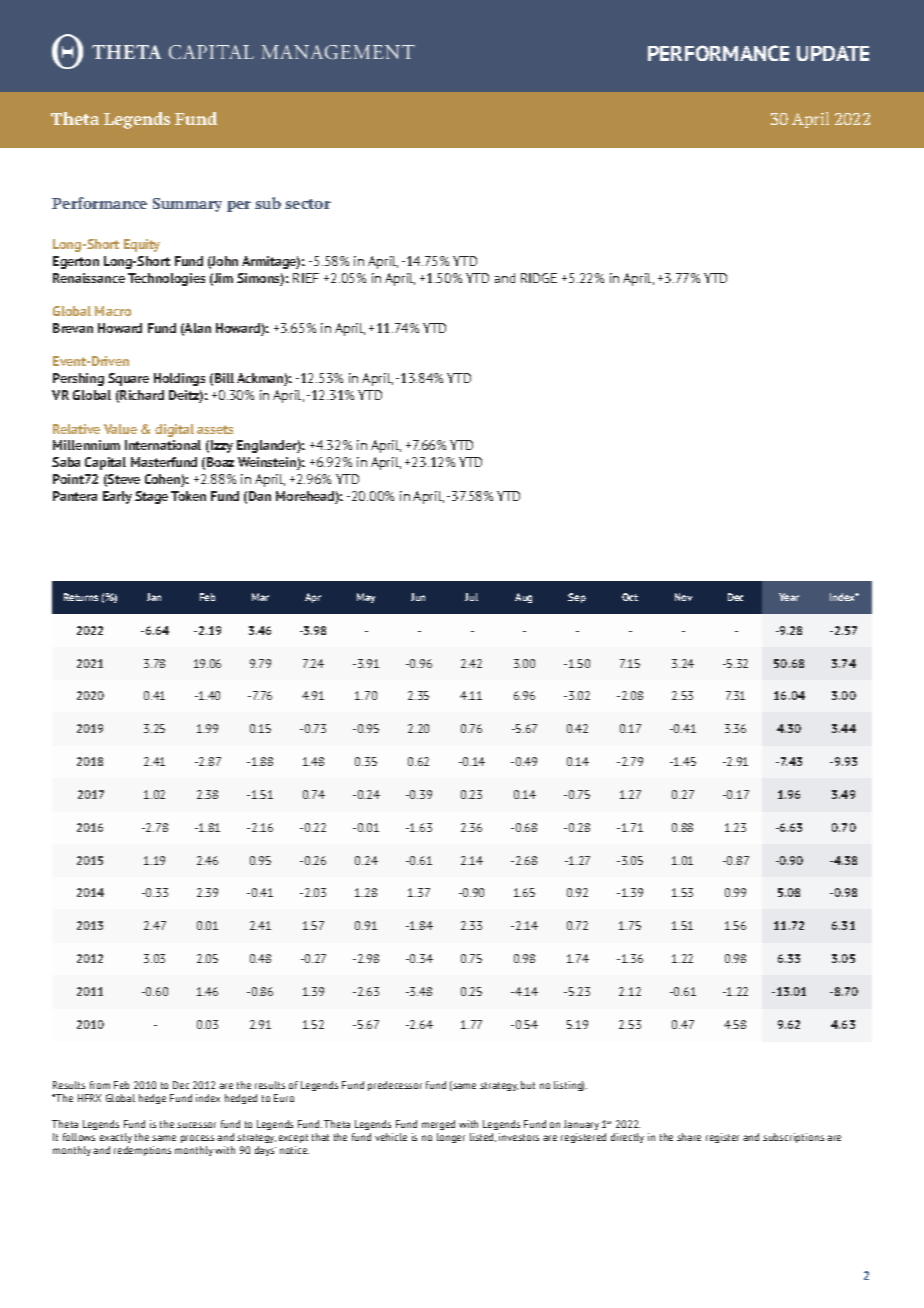 Image resolution: width=924 pixels, height=1308 pixels. Describe the element at coordinates (142, 1151) in the page. I see `redemptions` at that location.
